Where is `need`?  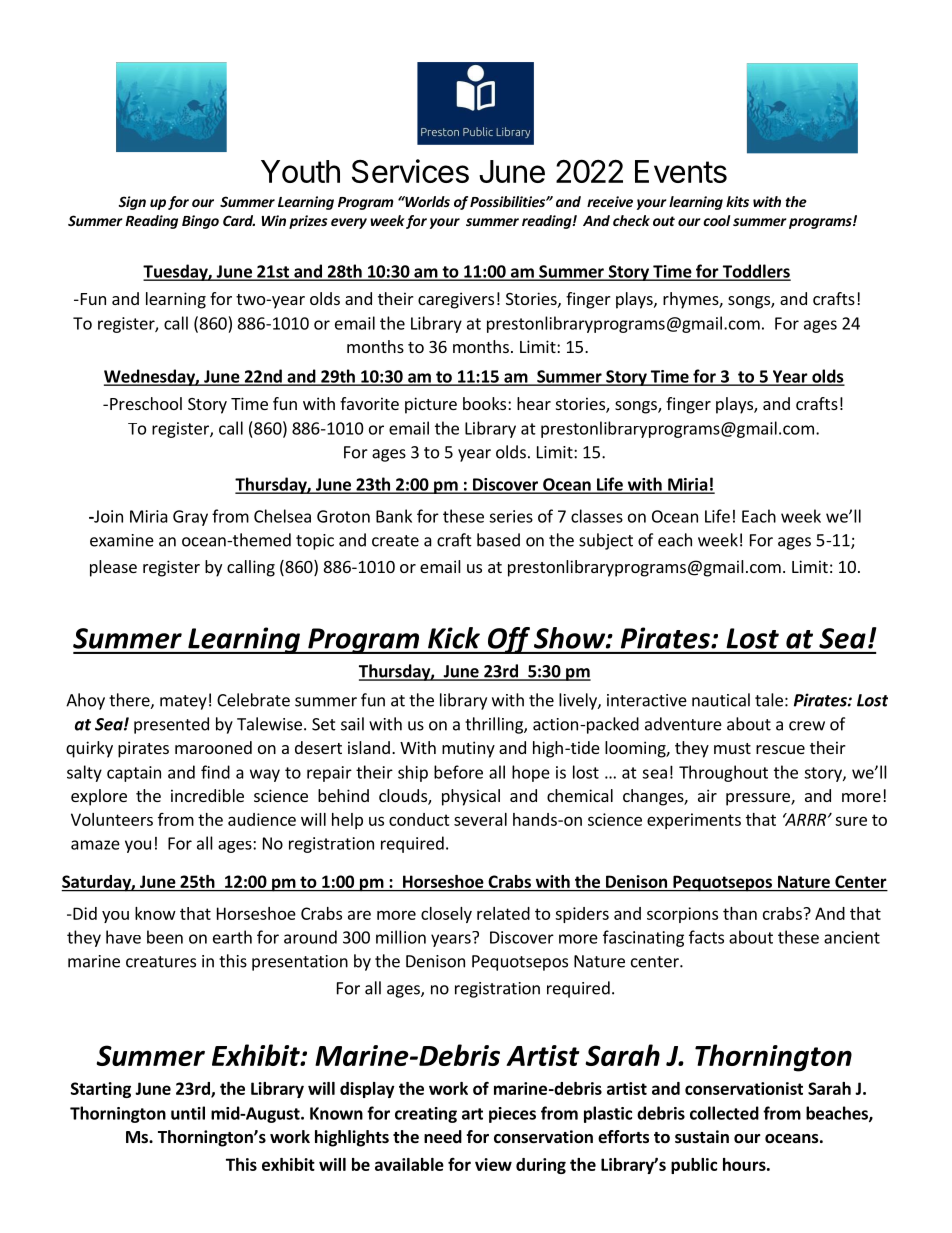 need is located at coordinates (443, 1137).
